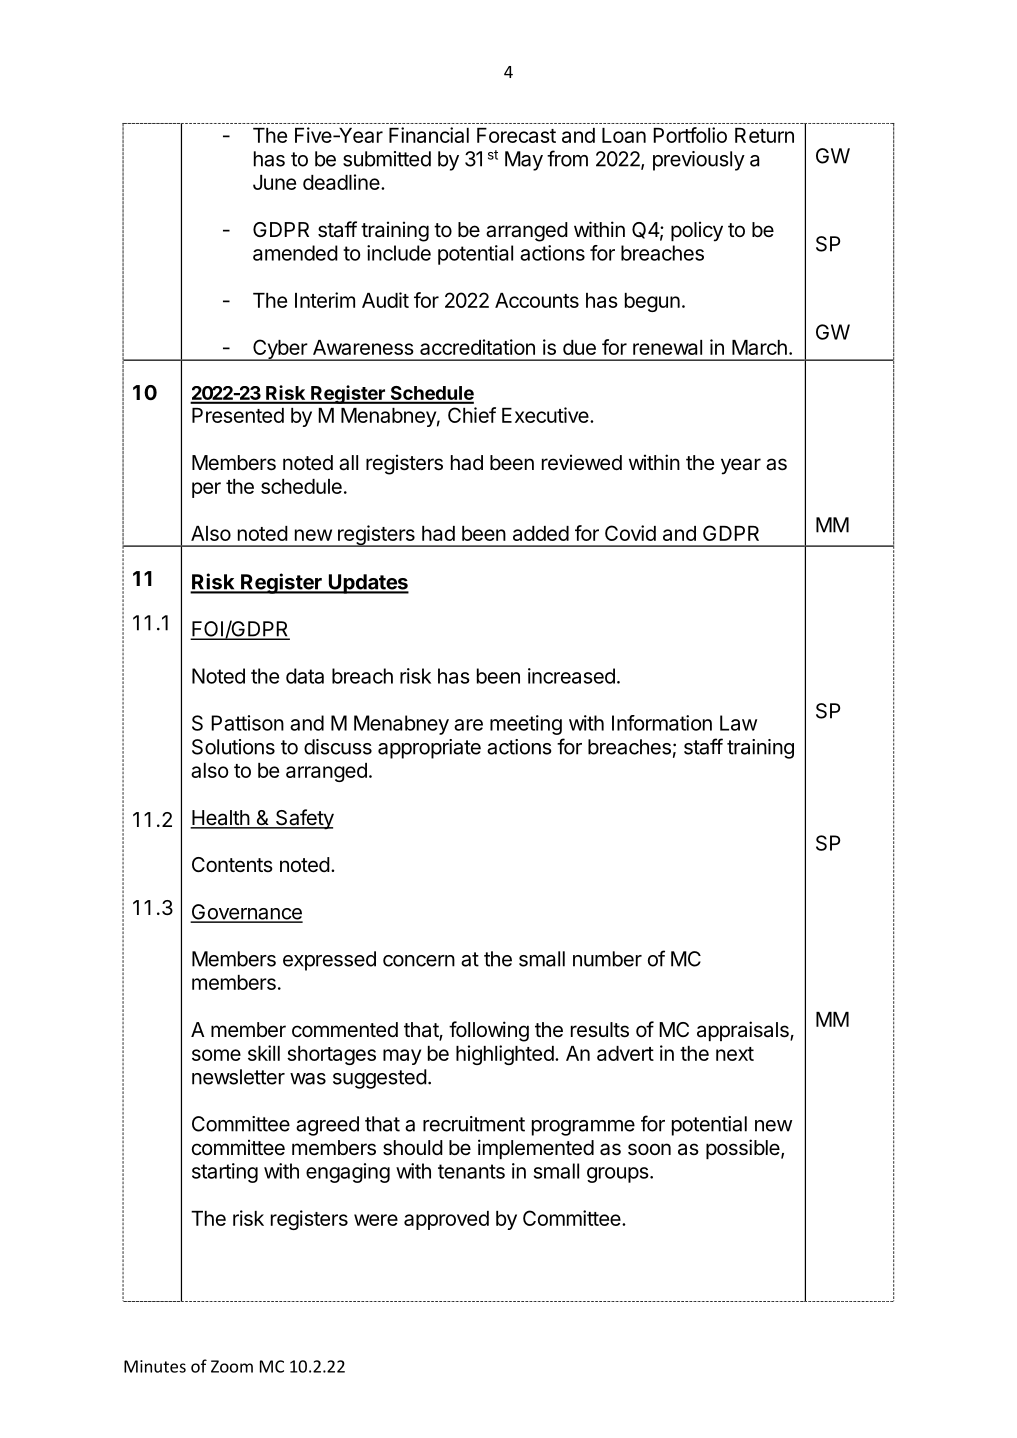 The image size is (1017, 1438). I want to click on Financial, so click(429, 135).
